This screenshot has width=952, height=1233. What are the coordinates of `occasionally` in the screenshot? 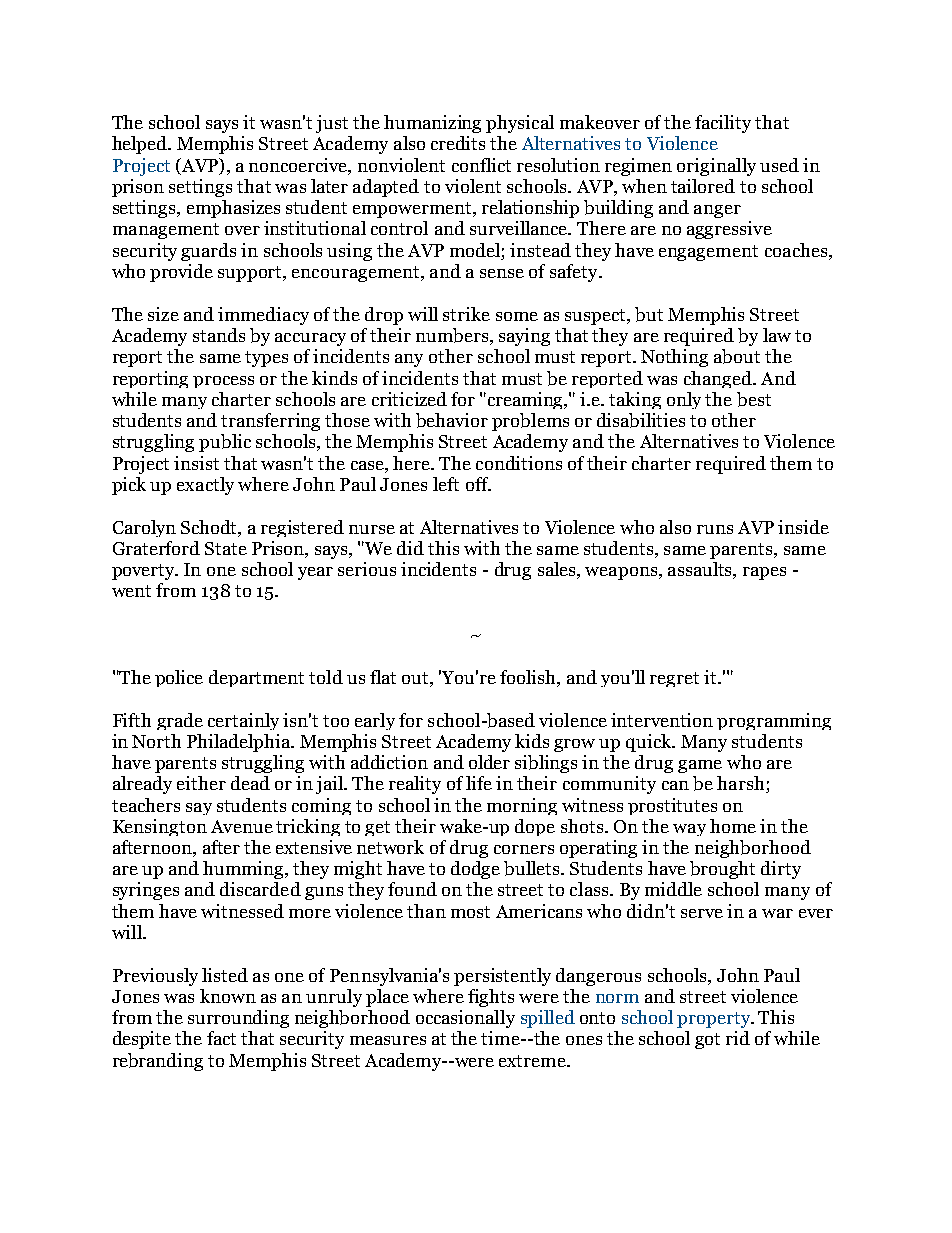 It's located at (465, 1019).
